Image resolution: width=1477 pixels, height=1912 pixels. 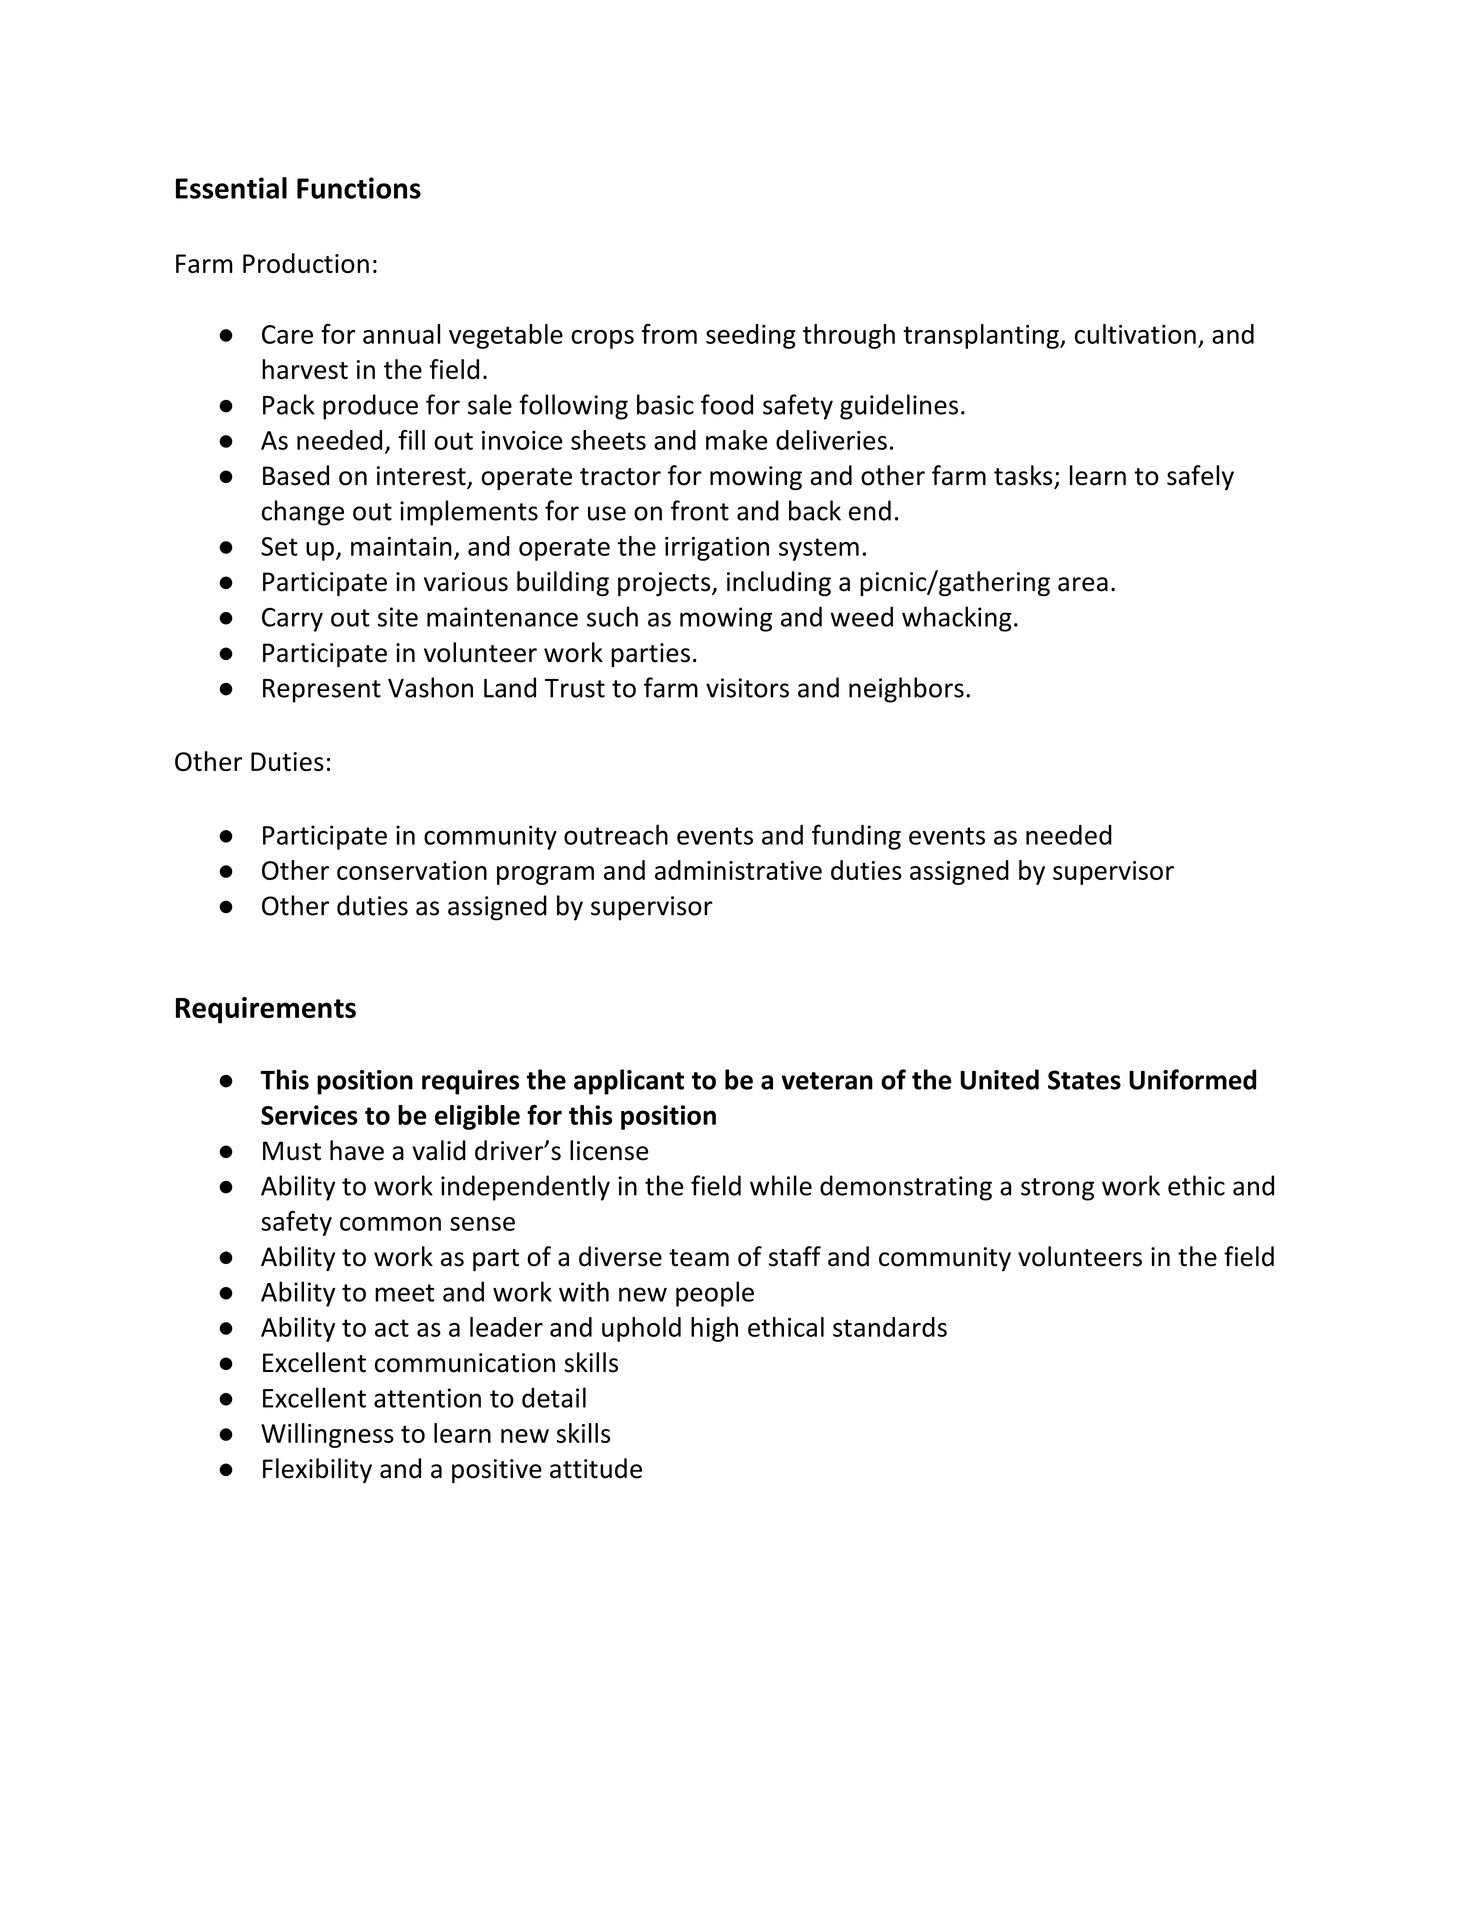 I want to click on projects, so click(x=665, y=584).
